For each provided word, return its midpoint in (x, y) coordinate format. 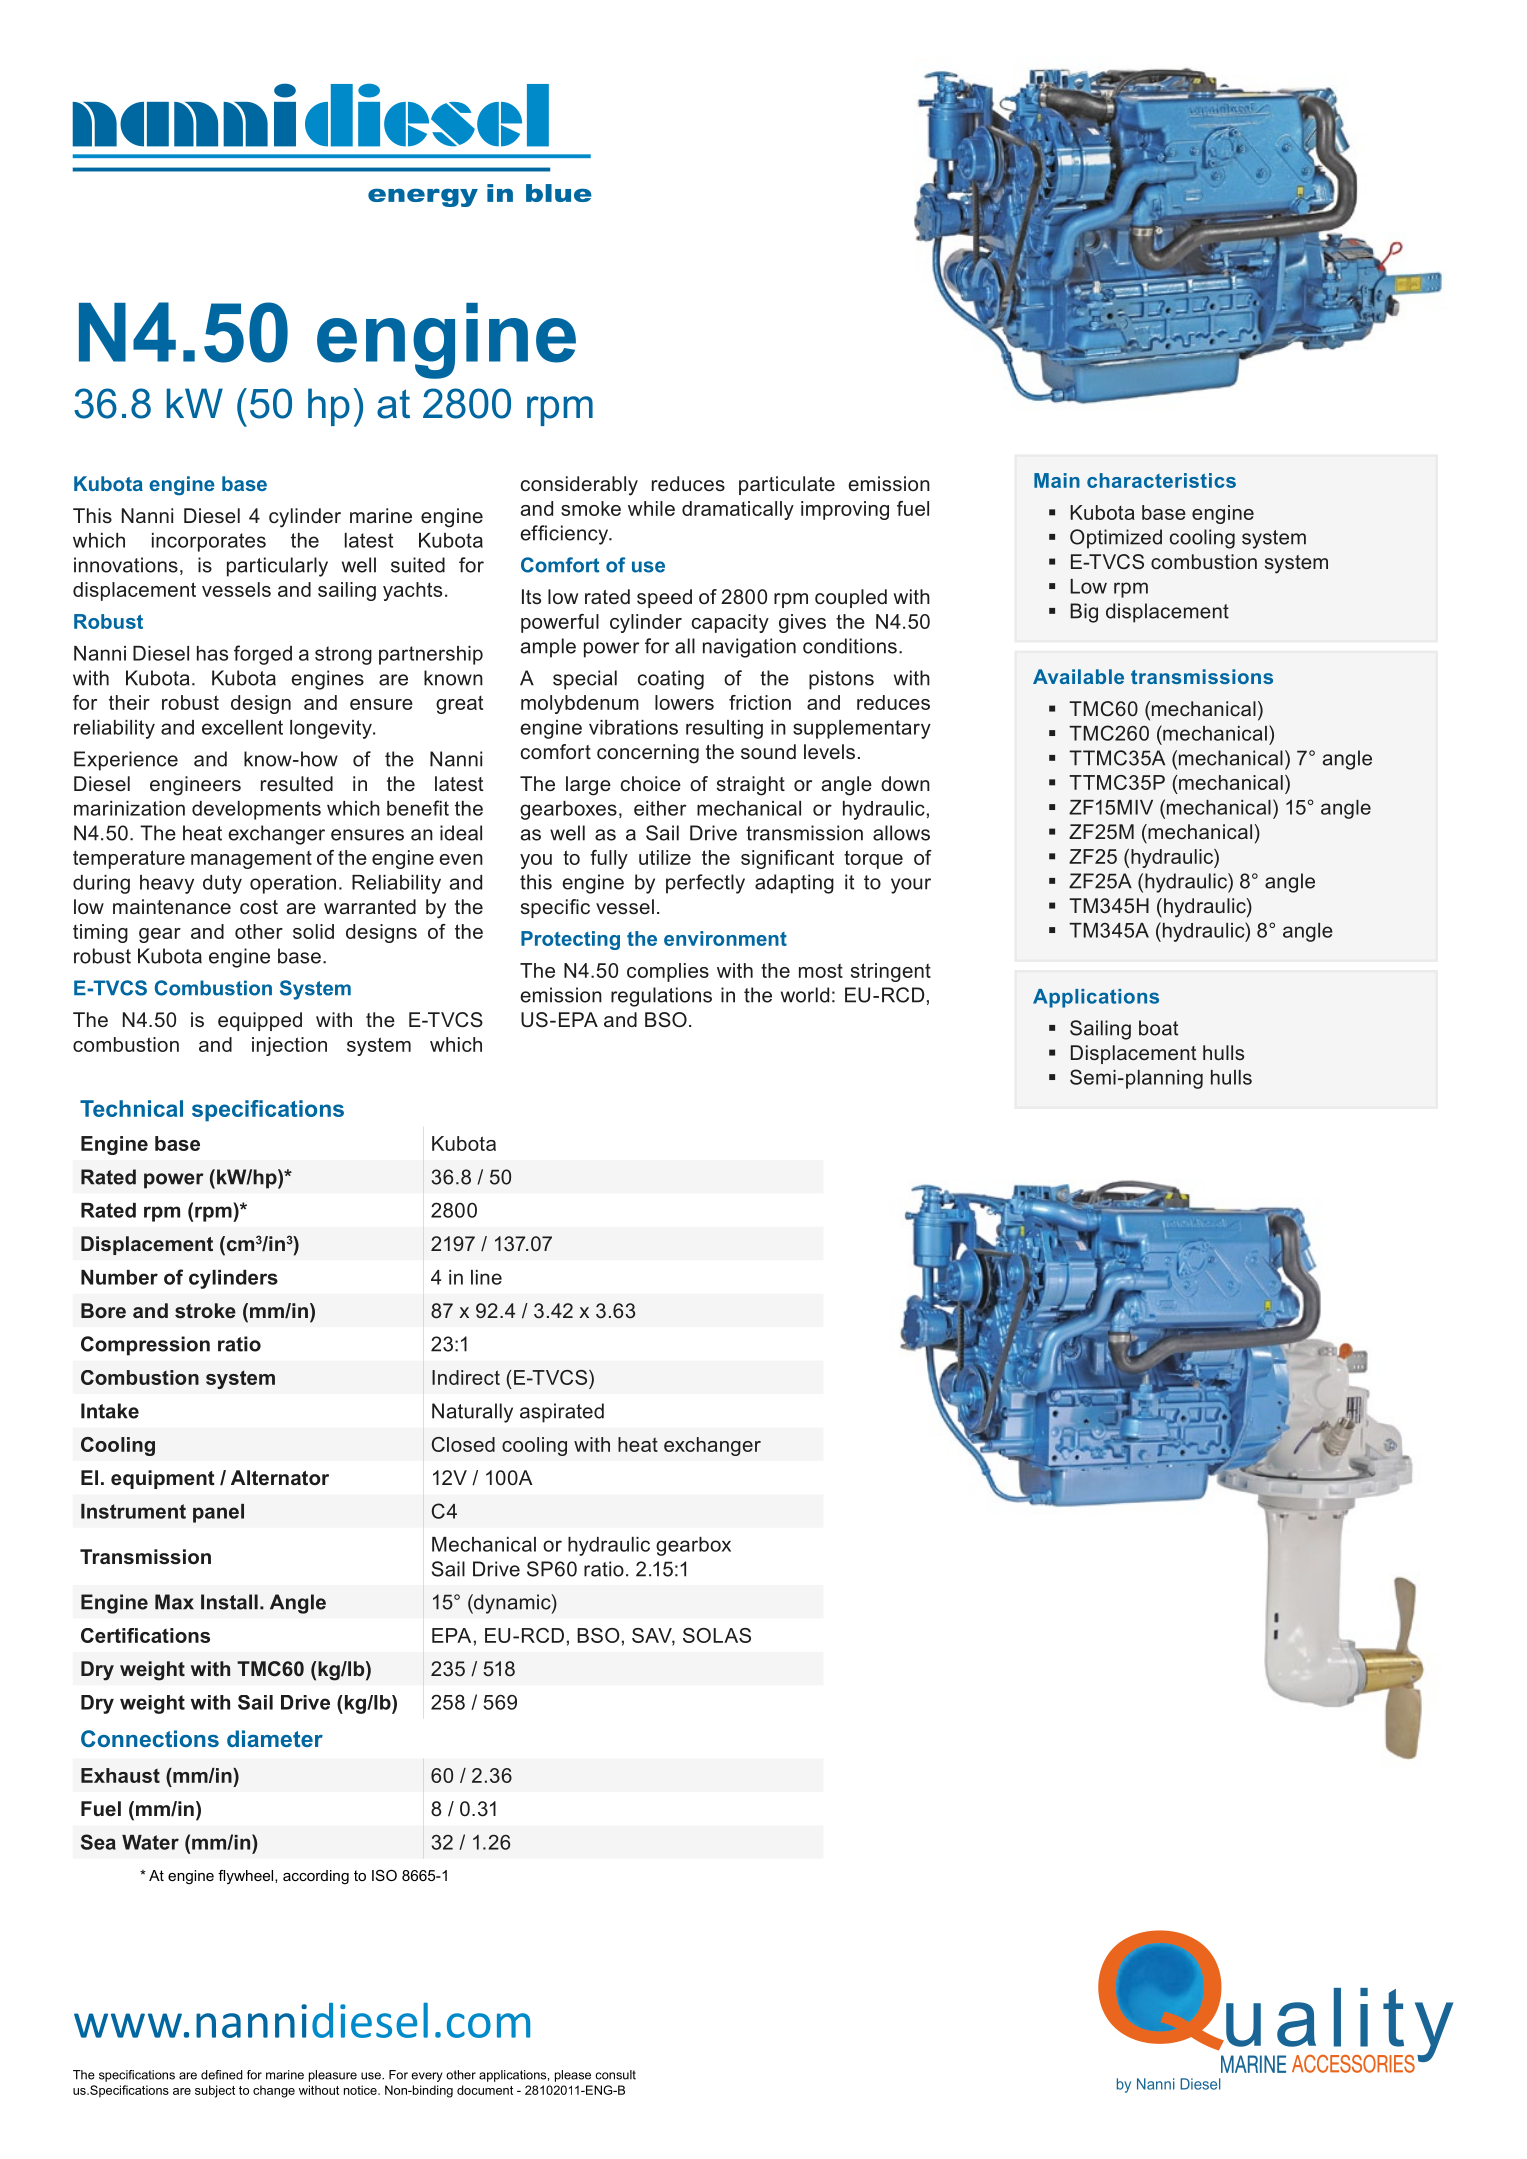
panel (218, 1513)
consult (615, 2075)
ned (232, 2075)
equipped (260, 1021)
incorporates (209, 542)
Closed (463, 1444)
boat (1158, 1028)
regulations (661, 997)
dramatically (738, 510)
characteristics (1161, 480)
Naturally (472, 1413)
